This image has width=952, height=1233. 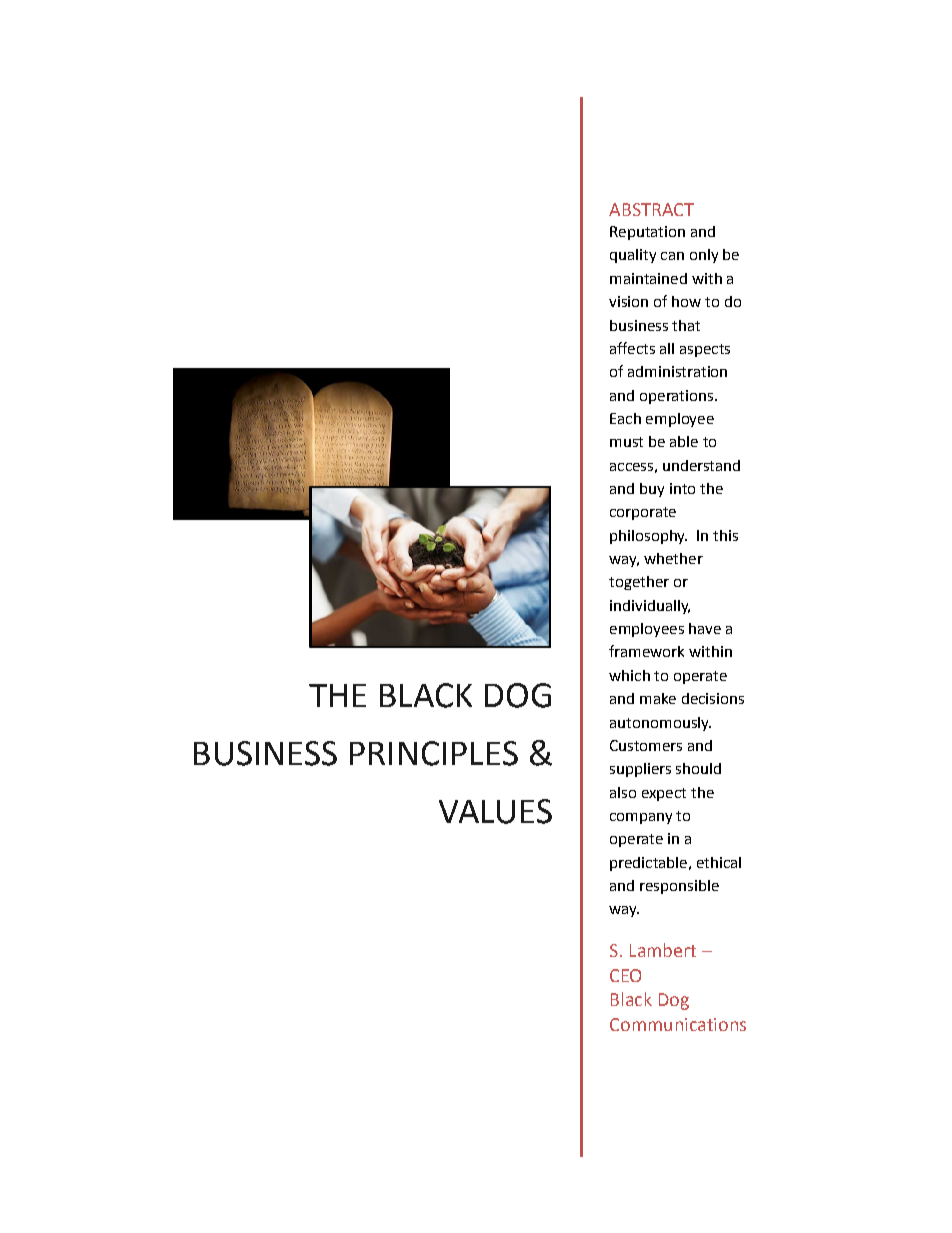 What do you see at coordinates (704, 256) in the image?
I see `only` at bounding box center [704, 256].
